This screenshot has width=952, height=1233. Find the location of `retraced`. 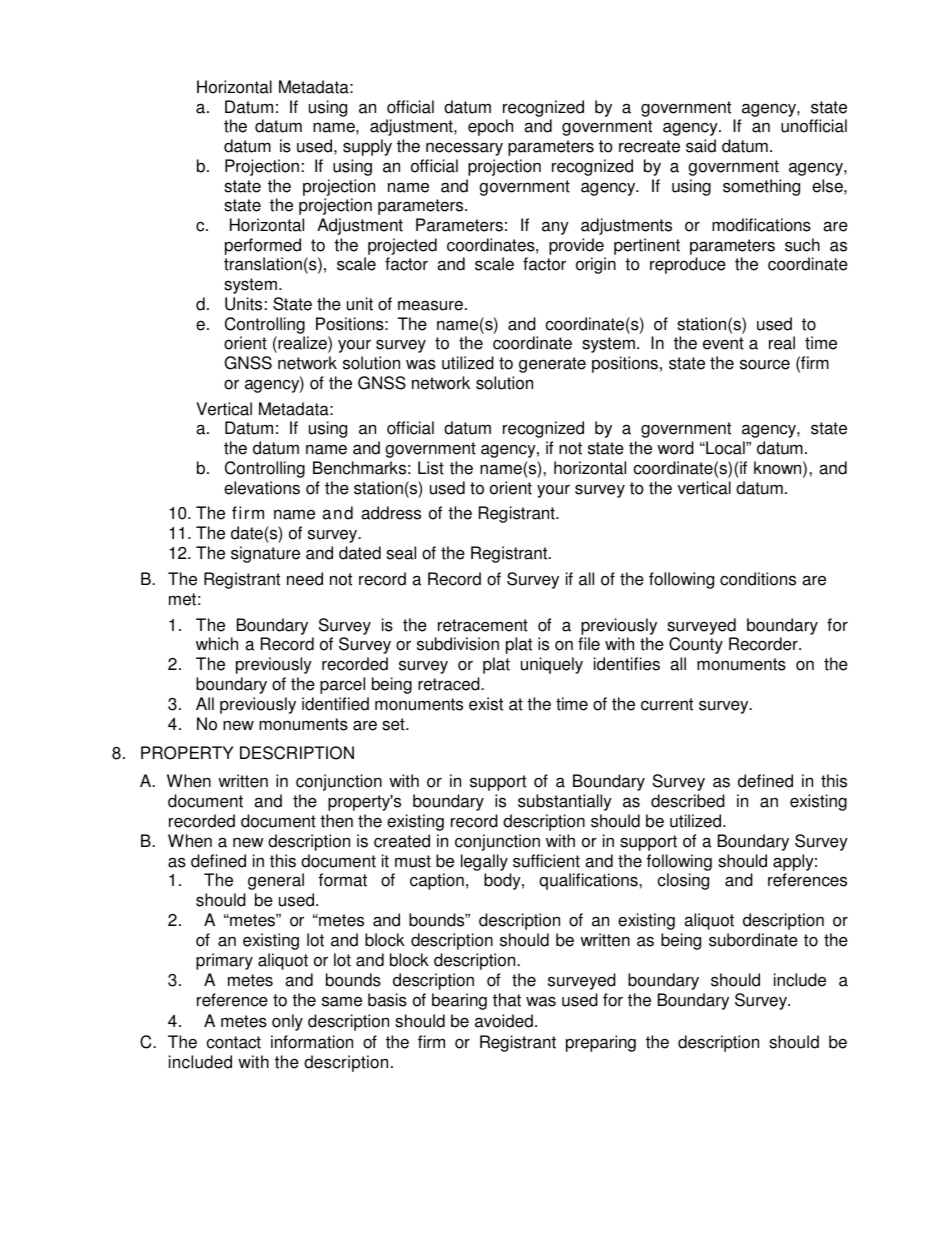

retraced is located at coordinates (450, 684).
